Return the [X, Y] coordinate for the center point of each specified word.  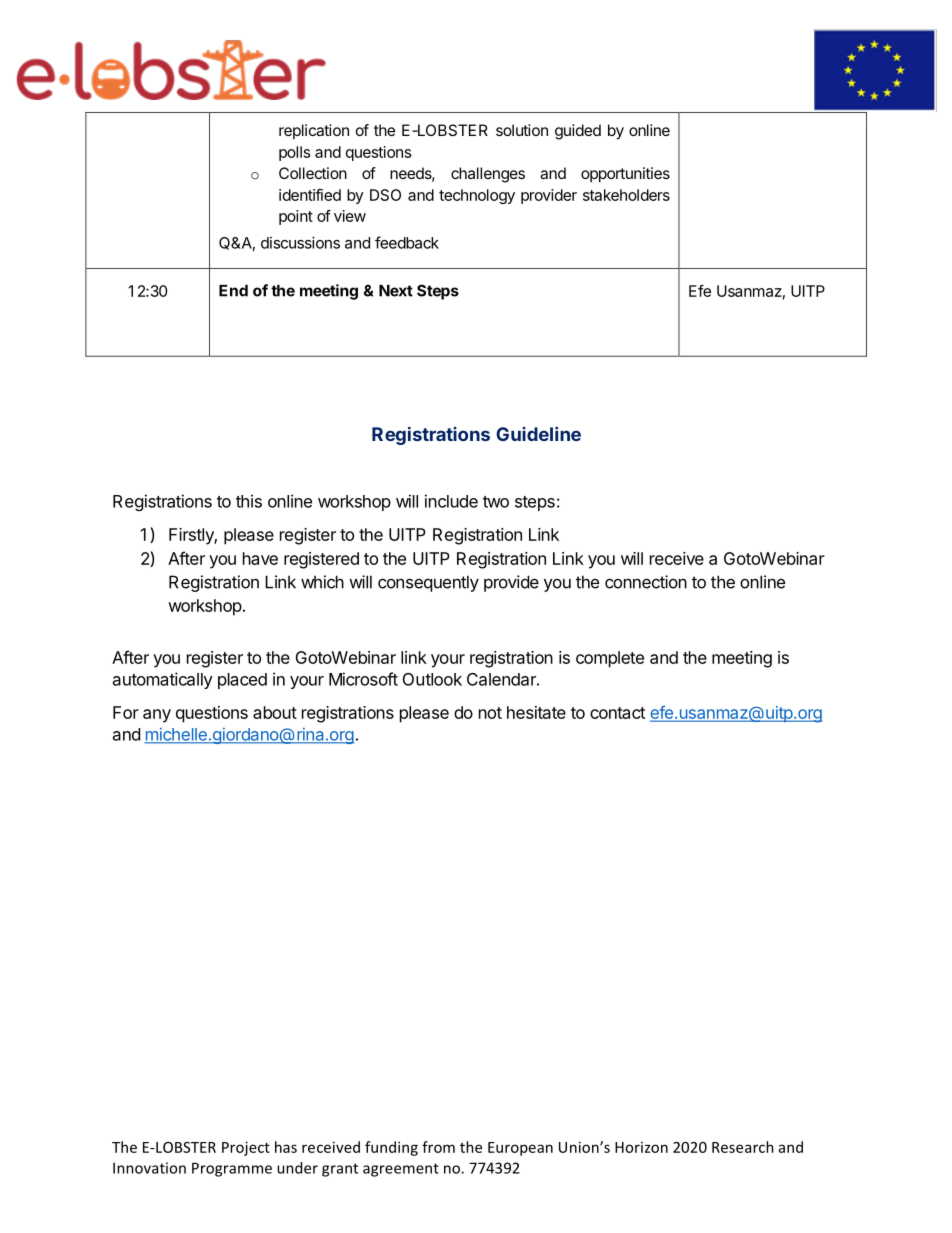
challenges [488, 175]
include [451, 501]
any [157, 716]
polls [294, 153]
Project [246, 1148]
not [490, 713]
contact [617, 713]
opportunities [625, 175]
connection [646, 582]
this [249, 501]
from [438, 1147]
